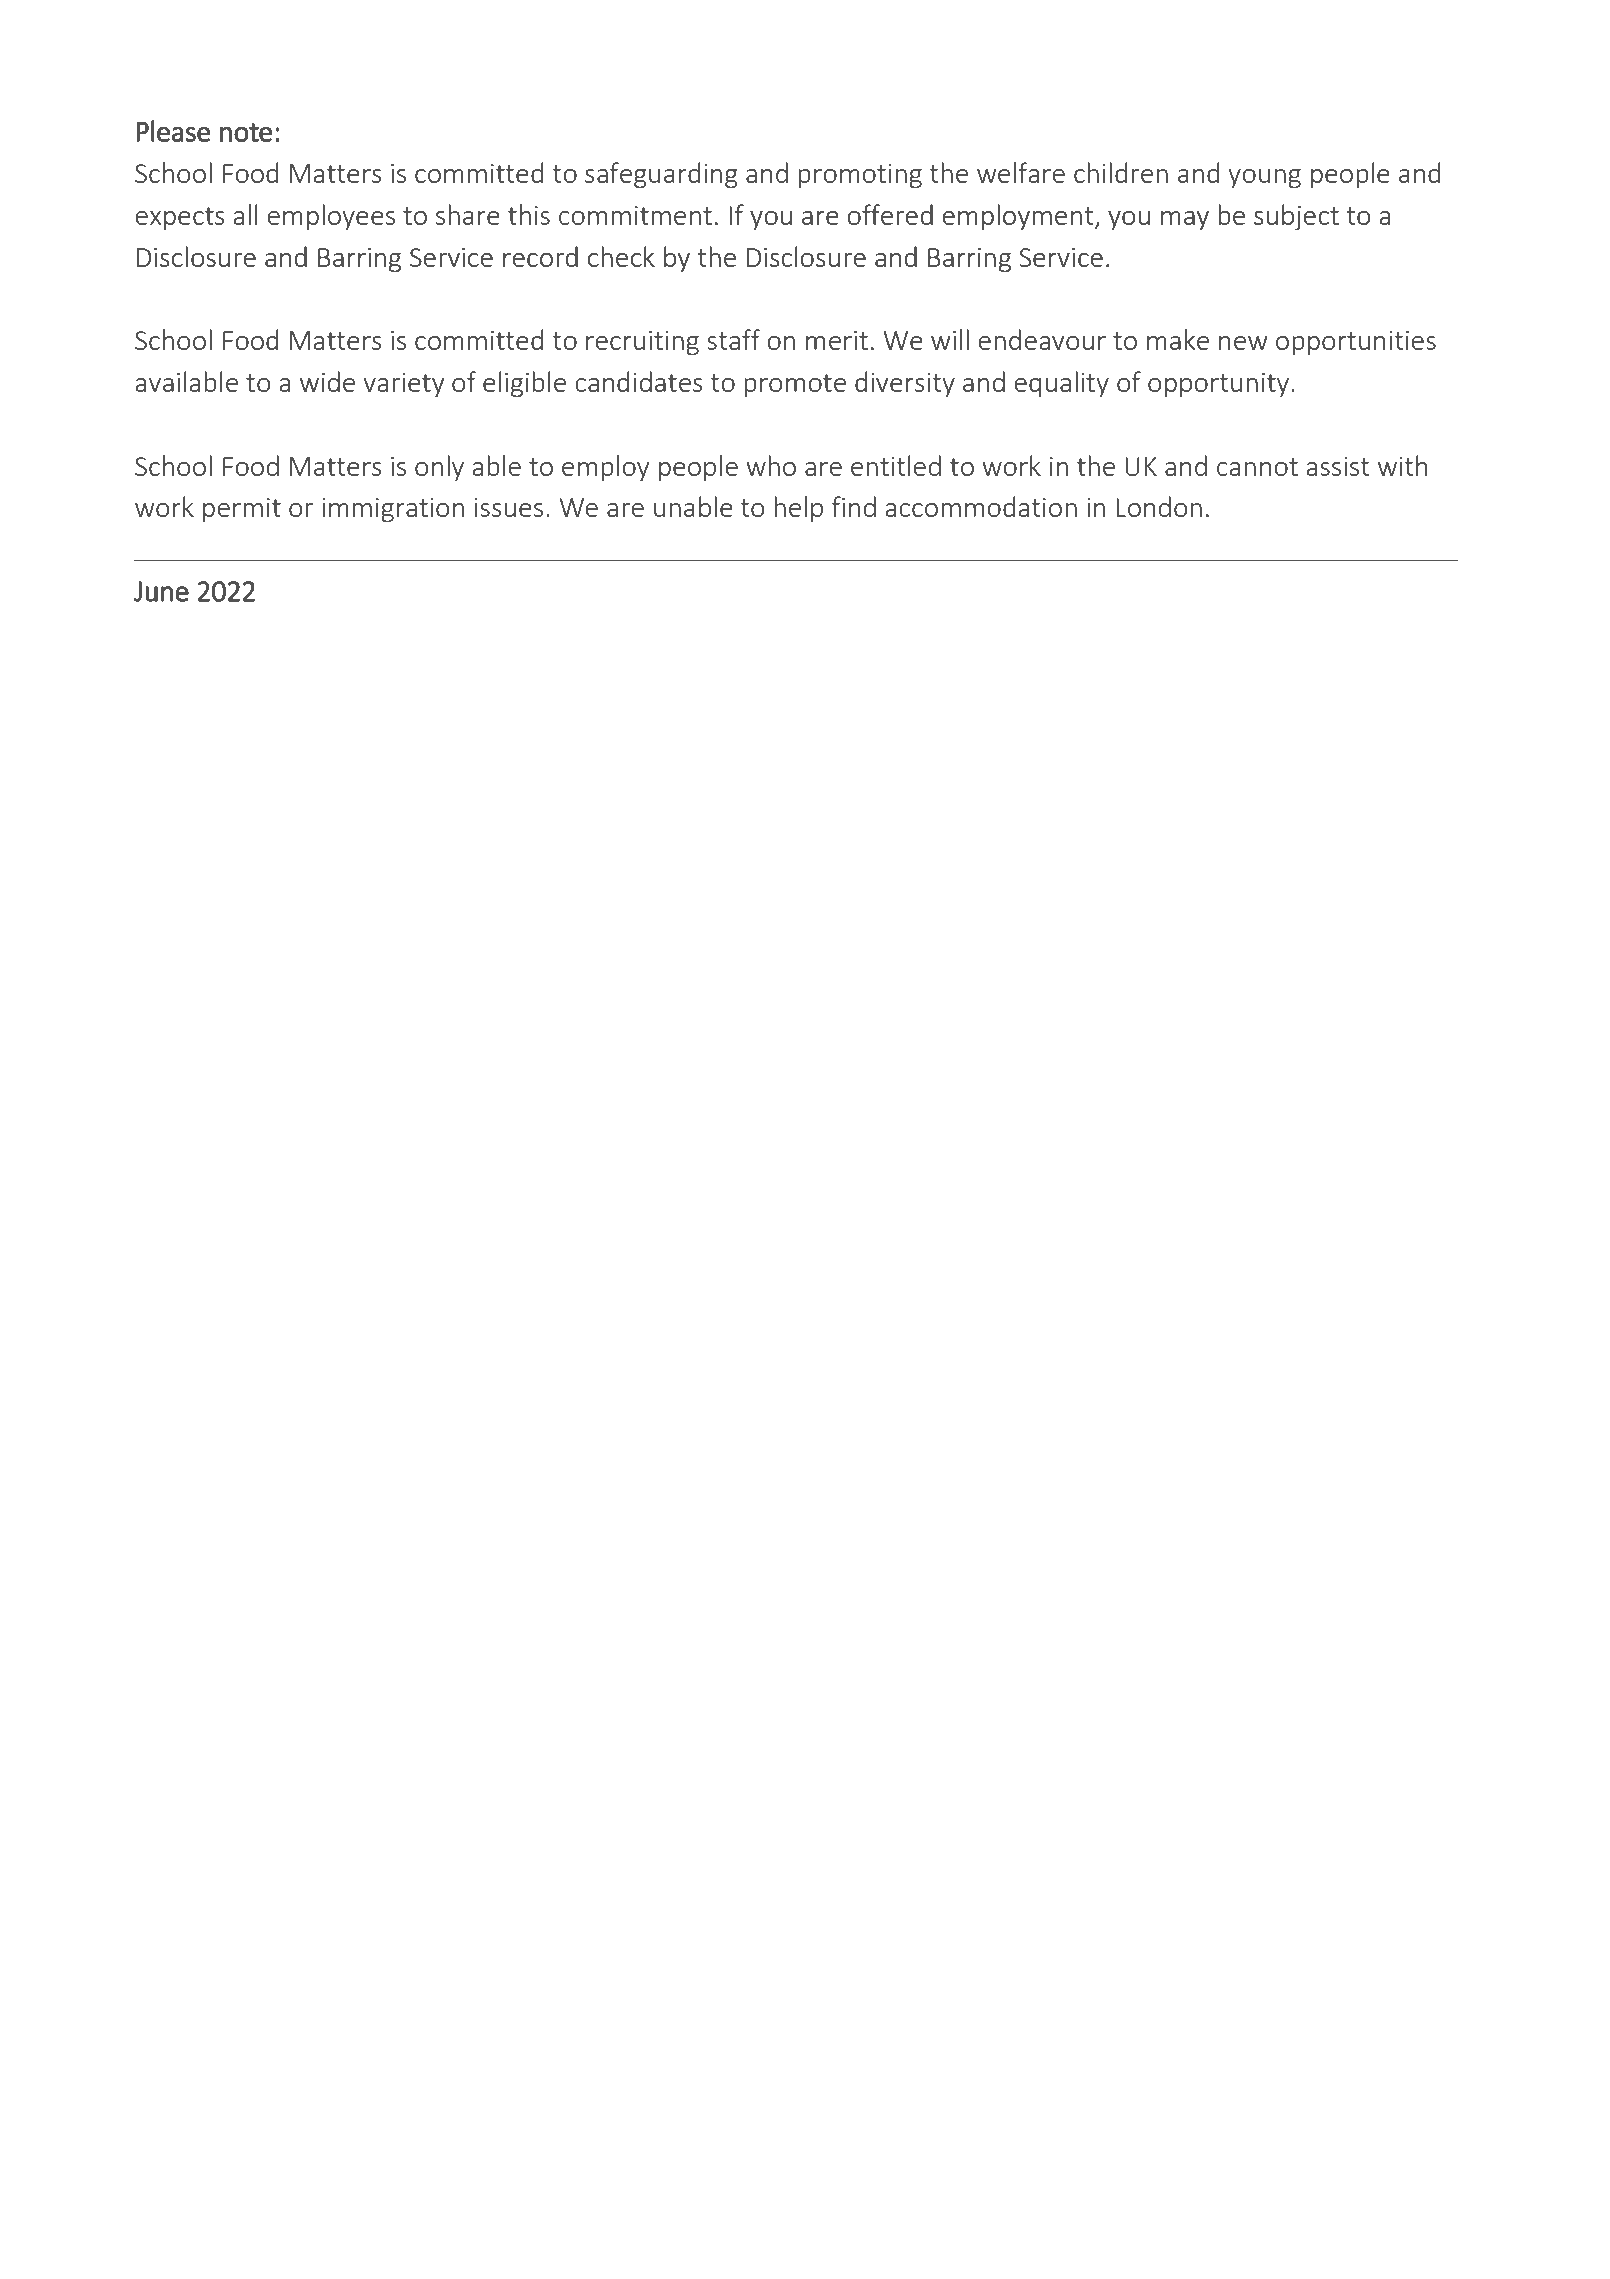 This screenshot has width=1610, height=2279. I want to click on June, so click(161, 591).
